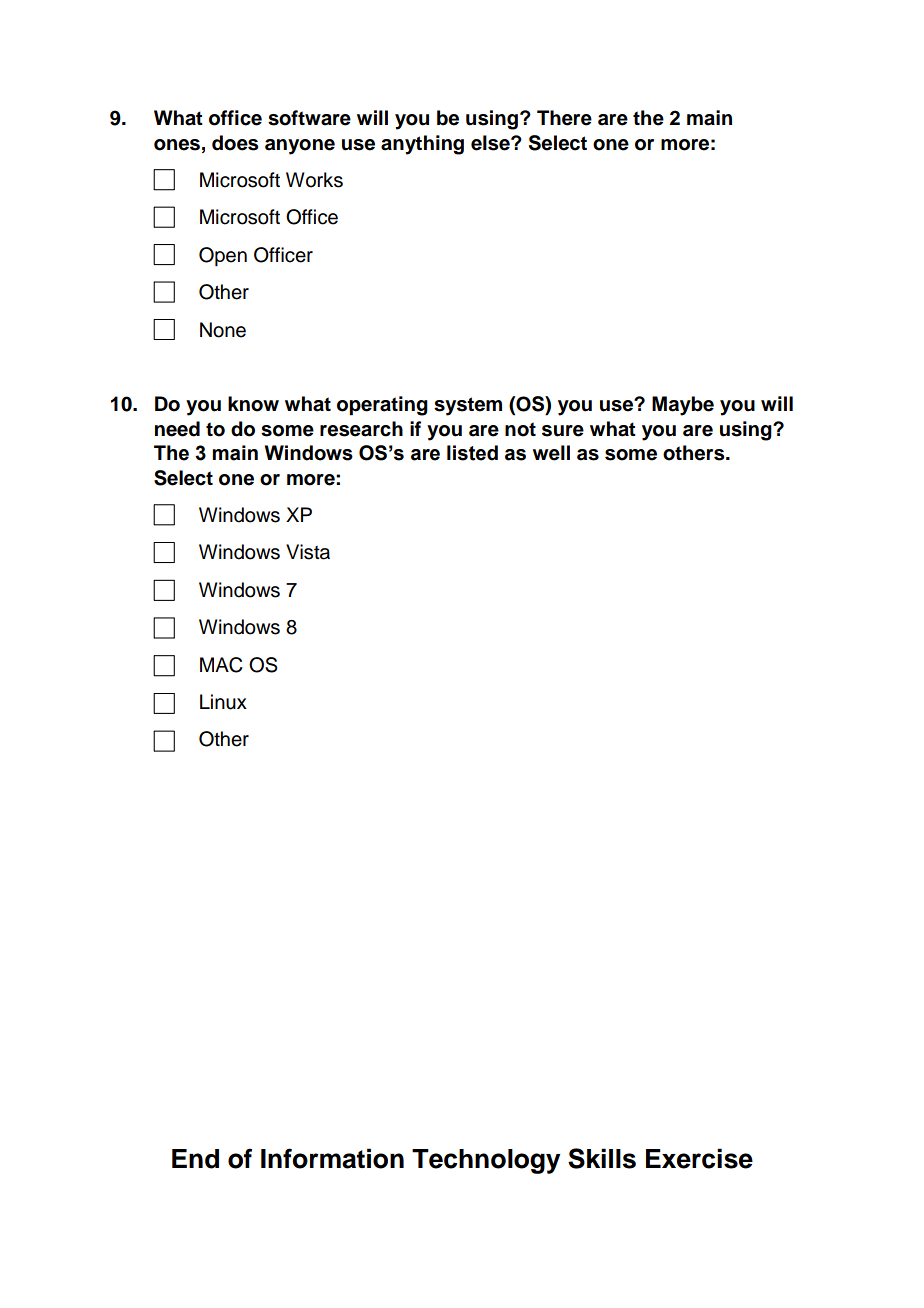 The image size is (924, 1308). Describe the element at coordinates (551, 453) in the screenshot. I see `well` at that location.
